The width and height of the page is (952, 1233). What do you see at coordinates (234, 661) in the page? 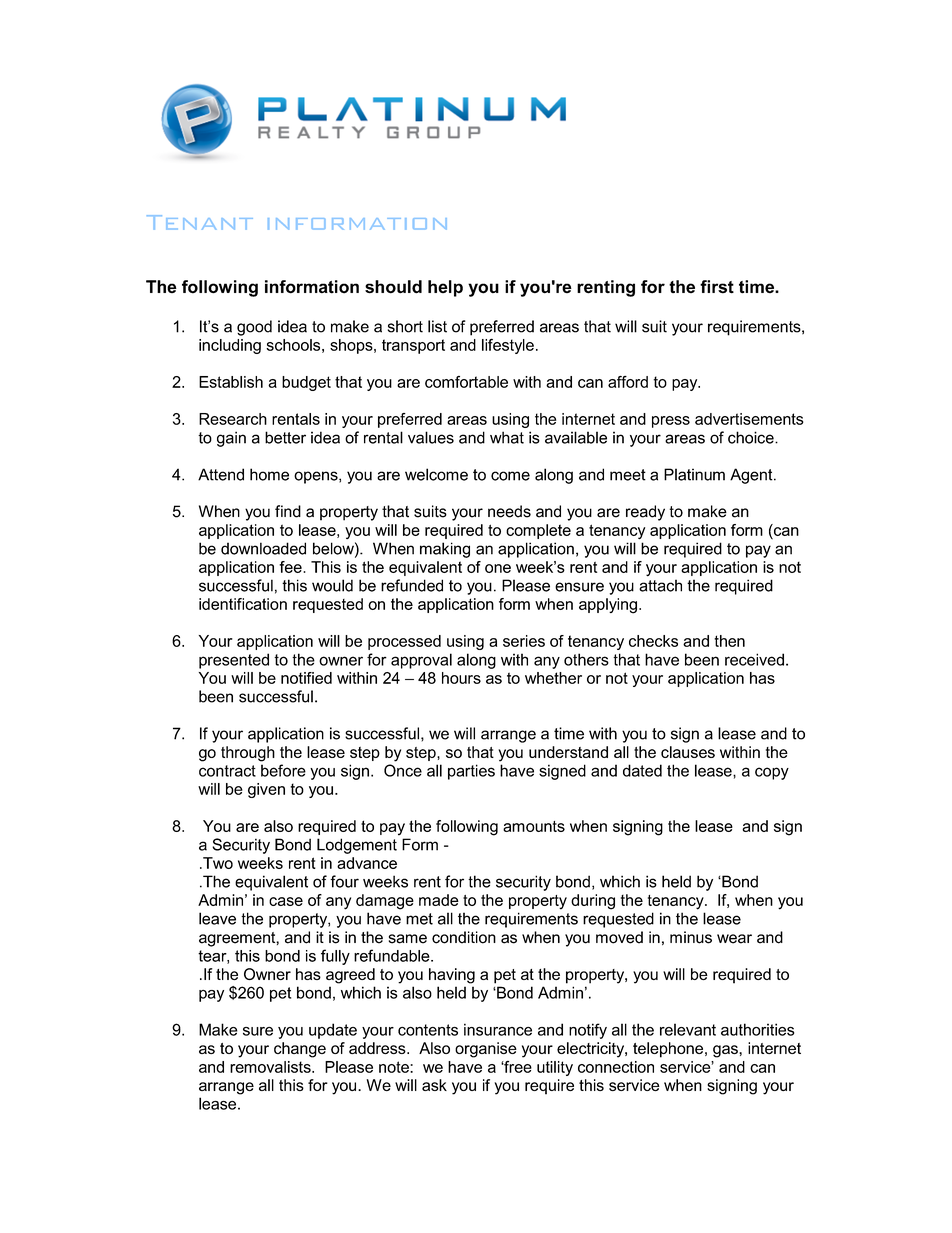
I see `presented` at bounding box center [234, 661].
